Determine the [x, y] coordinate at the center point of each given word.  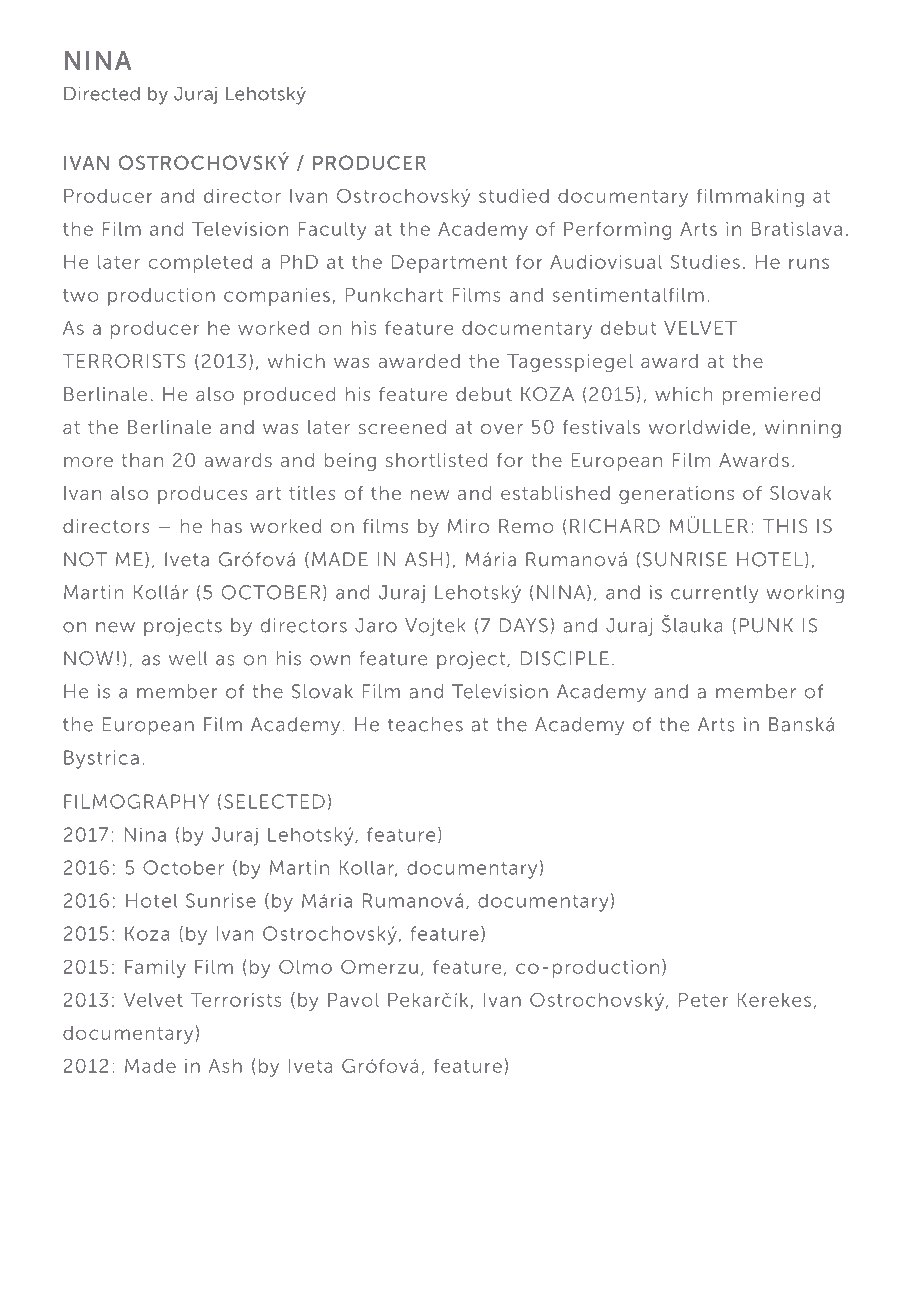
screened [402, 427]
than [142, 460]
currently [715, 594]
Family [155, 969]
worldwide [699, 427]
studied [514, 196]
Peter [703, 1000]
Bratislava [797, 229]
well [188, 658]
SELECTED [274, 801]
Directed [102, 93]
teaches [425, 724]
